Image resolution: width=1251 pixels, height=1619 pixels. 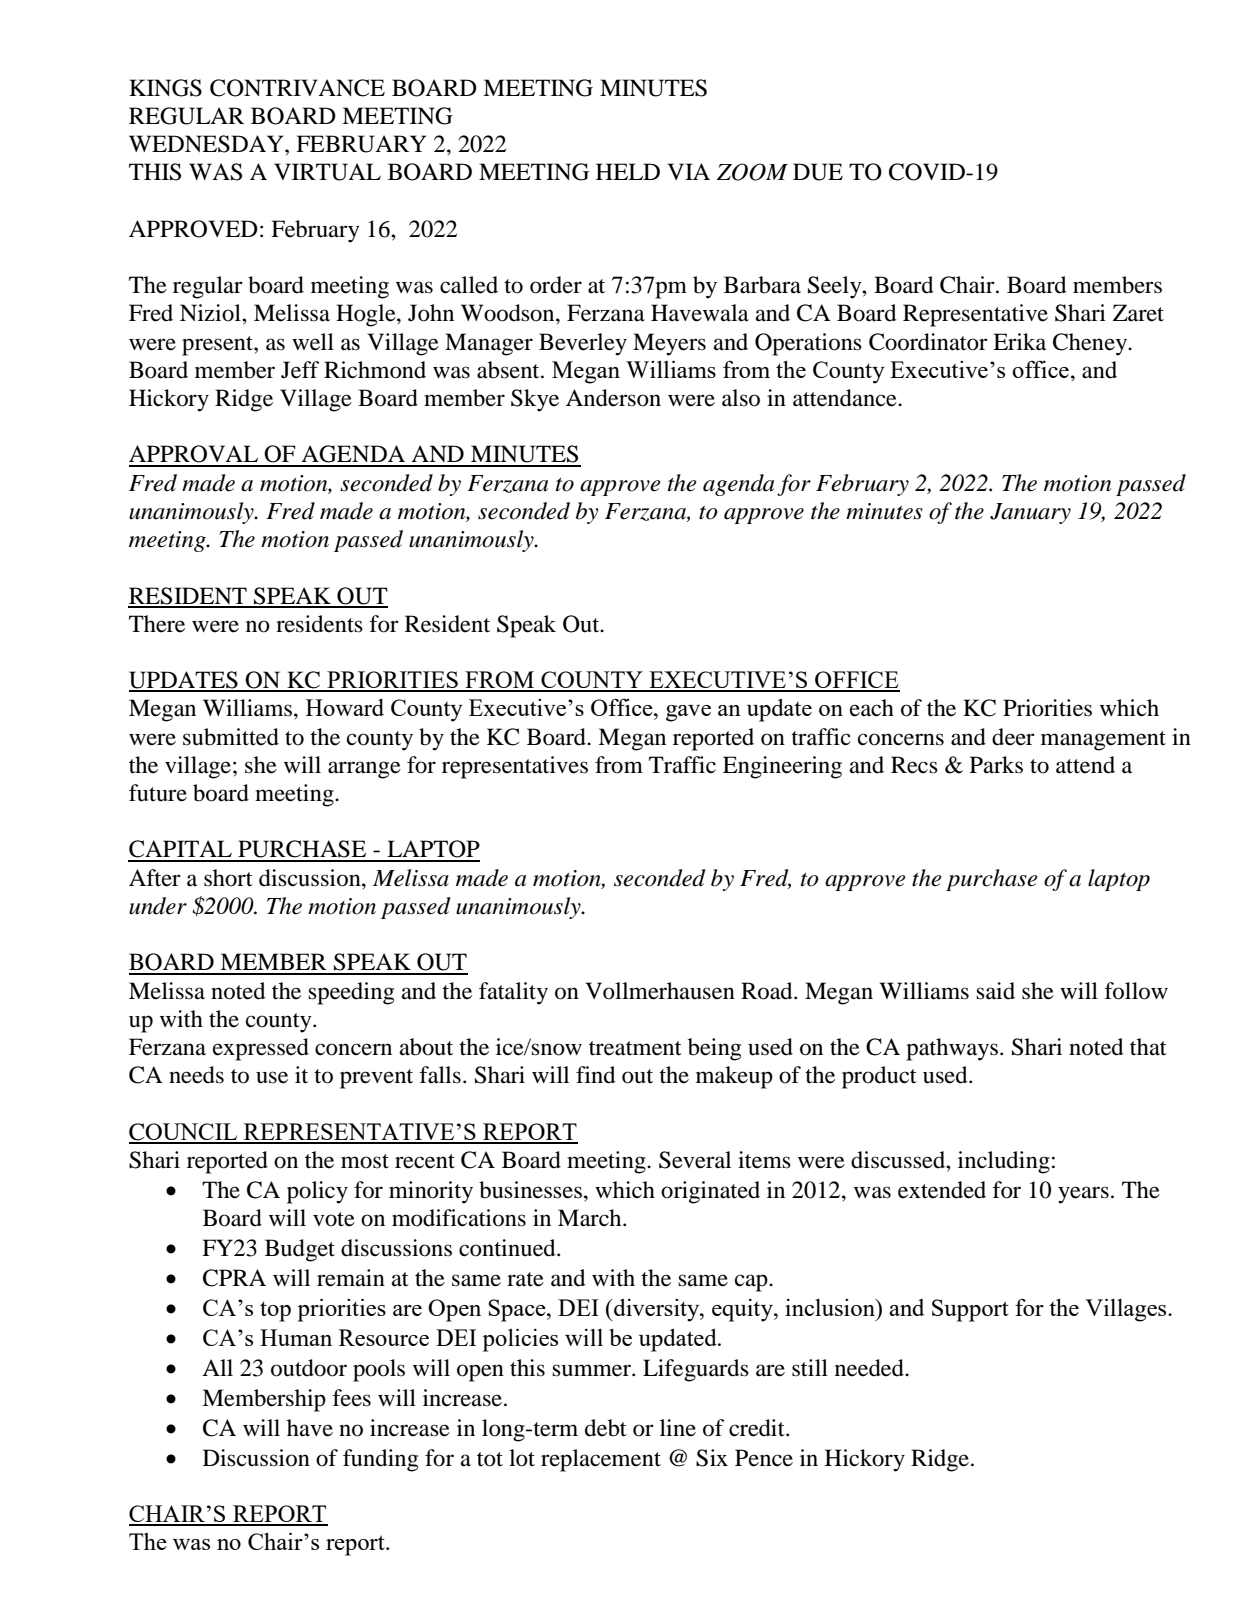 I want to click on outdoor, so click(x=309, y=1368).
